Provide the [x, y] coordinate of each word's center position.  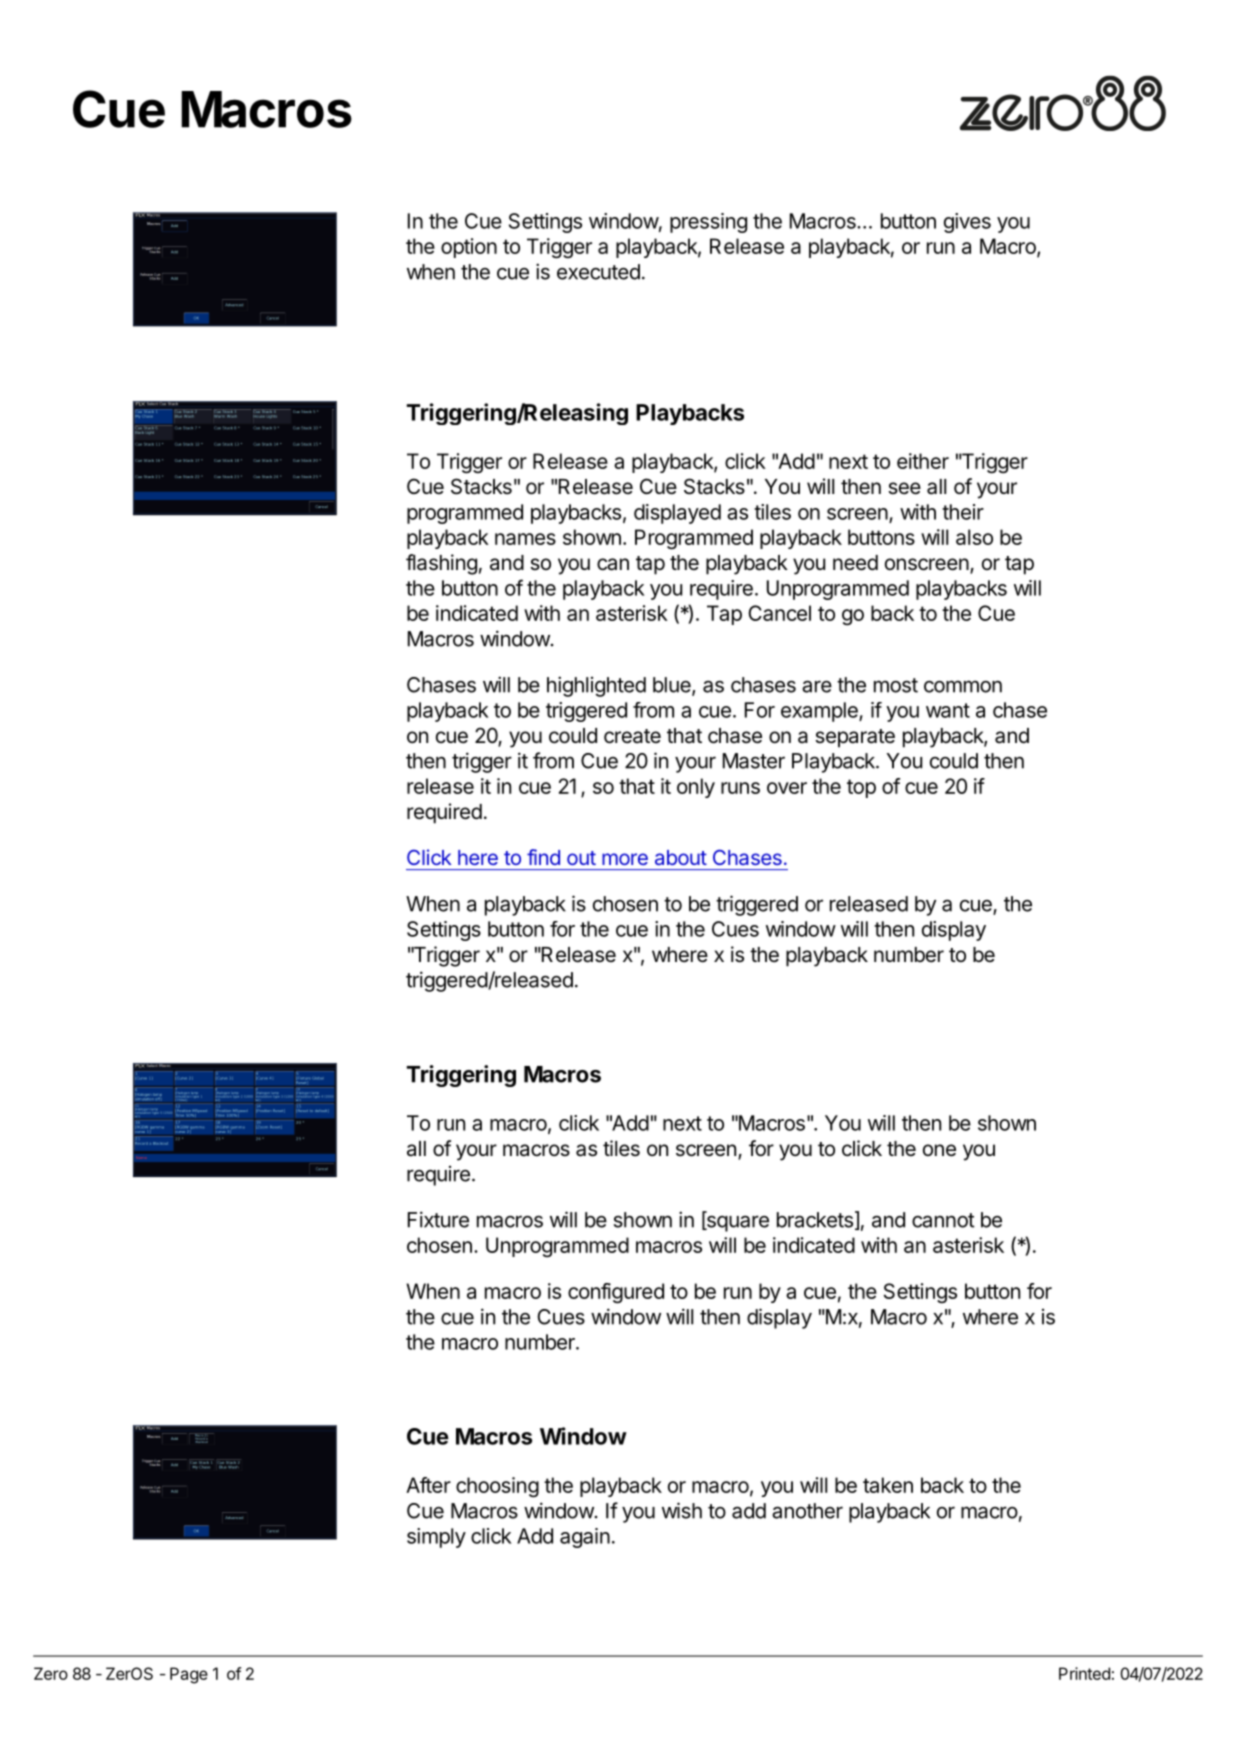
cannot [943, 1220]
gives [967, 223]
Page [189, 1675]
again [585, 1538]
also [974, 537]
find [543, 857]
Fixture [438, 1219]
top [861, 788]
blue [673, 686]
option [469, 248]
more [625, 859]
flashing [441, 564]
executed [598, 272]
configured [616, 1293]
